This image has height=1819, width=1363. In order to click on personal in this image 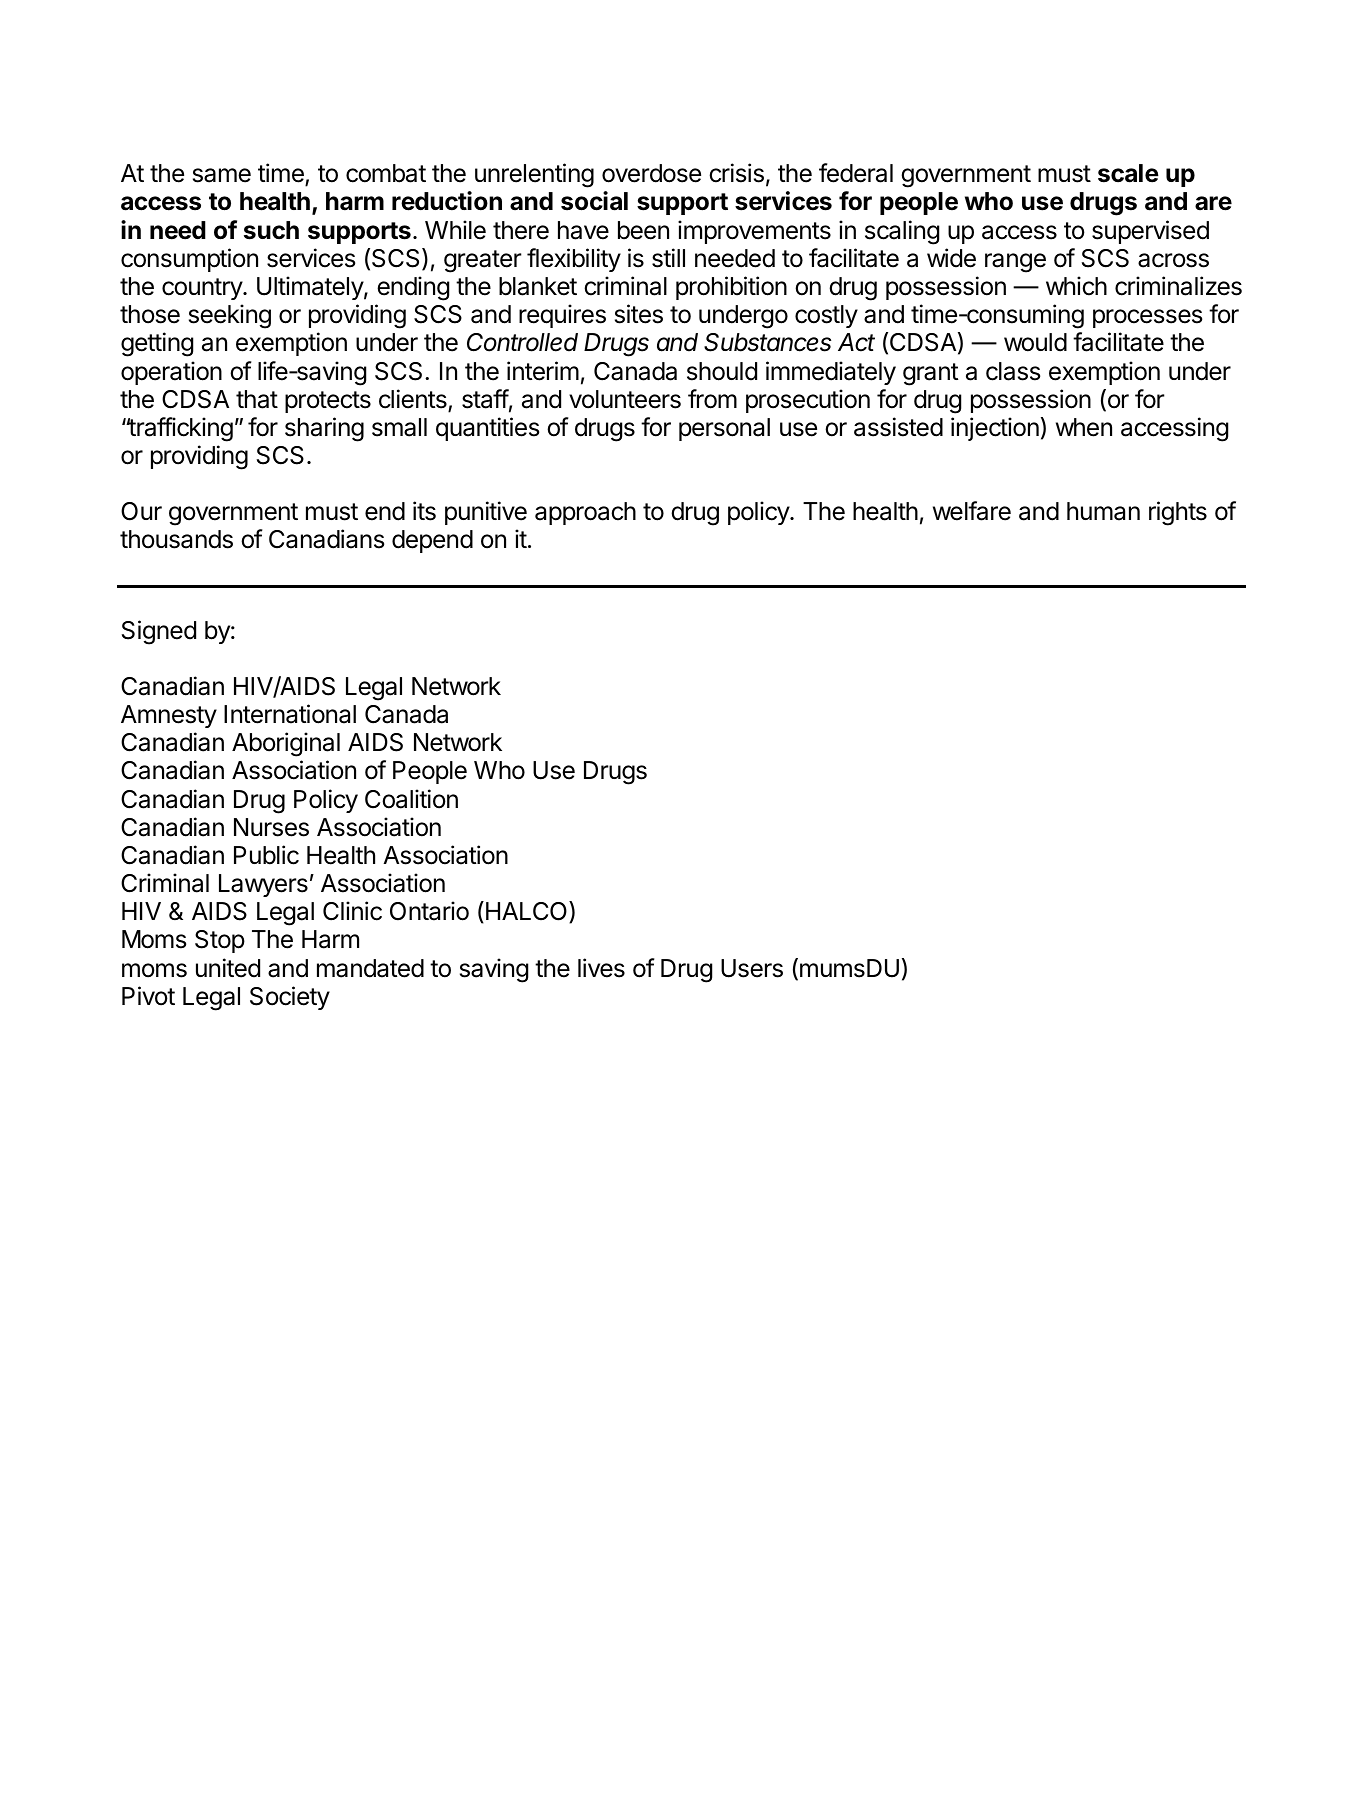, I will do `click(724, 429)`.
